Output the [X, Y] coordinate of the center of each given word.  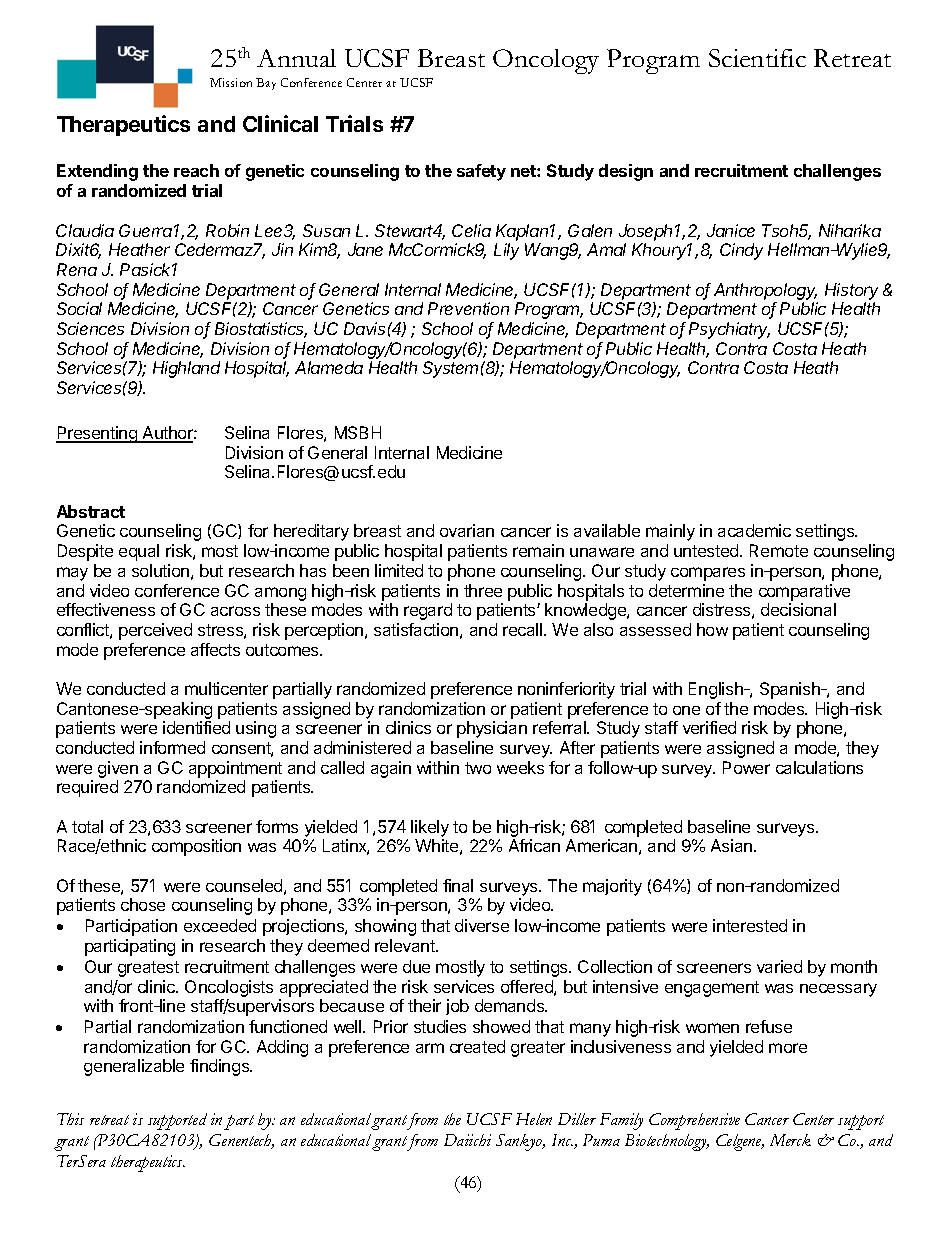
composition [196, 847]
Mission [231, 82]
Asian [733, 845]
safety [481, 172]
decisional [798, 609]
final [458, 885]
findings [221, 1067]
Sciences [90, 328]
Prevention [468, 308]
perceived [155, 631]
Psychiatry [729, 330]
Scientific [757, 58]
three [483, 590]
